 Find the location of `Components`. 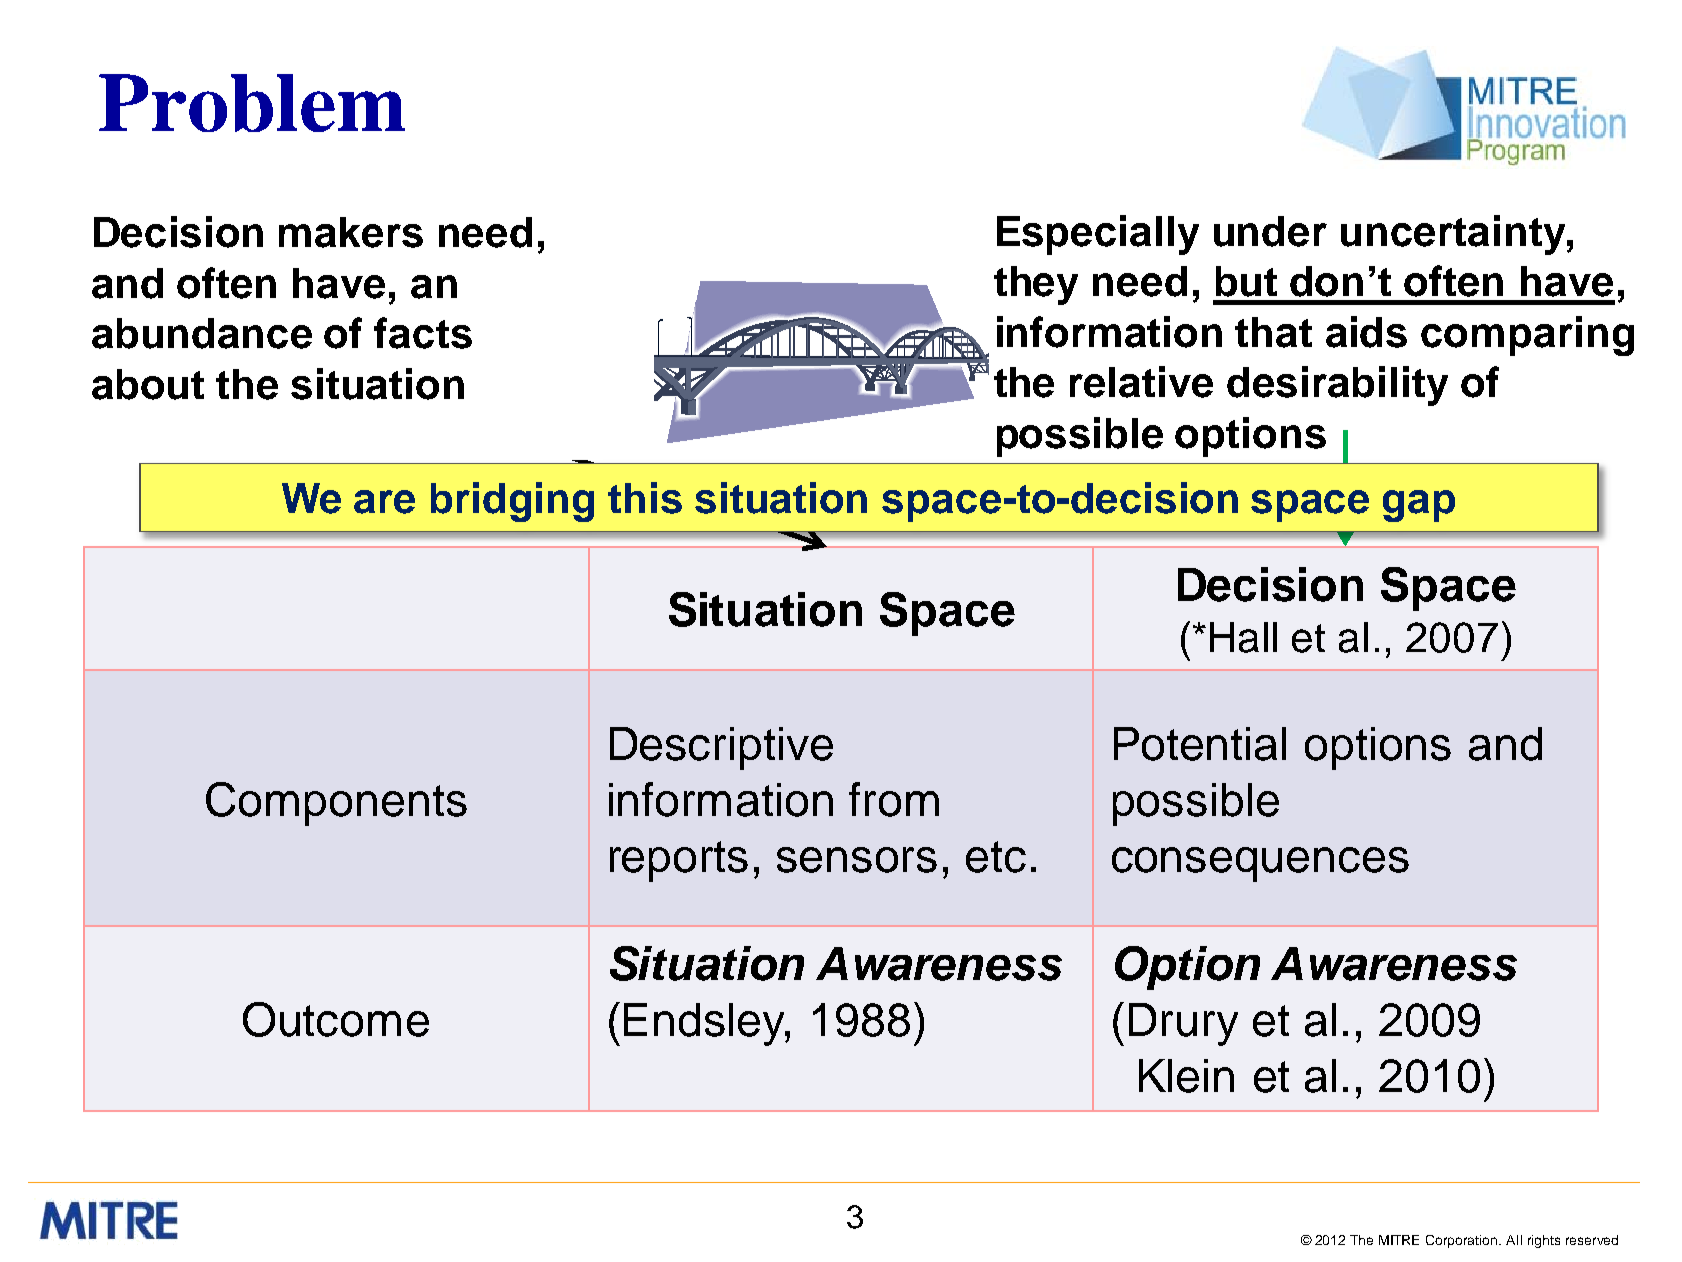

Components is located at coordinates (336, 804).
